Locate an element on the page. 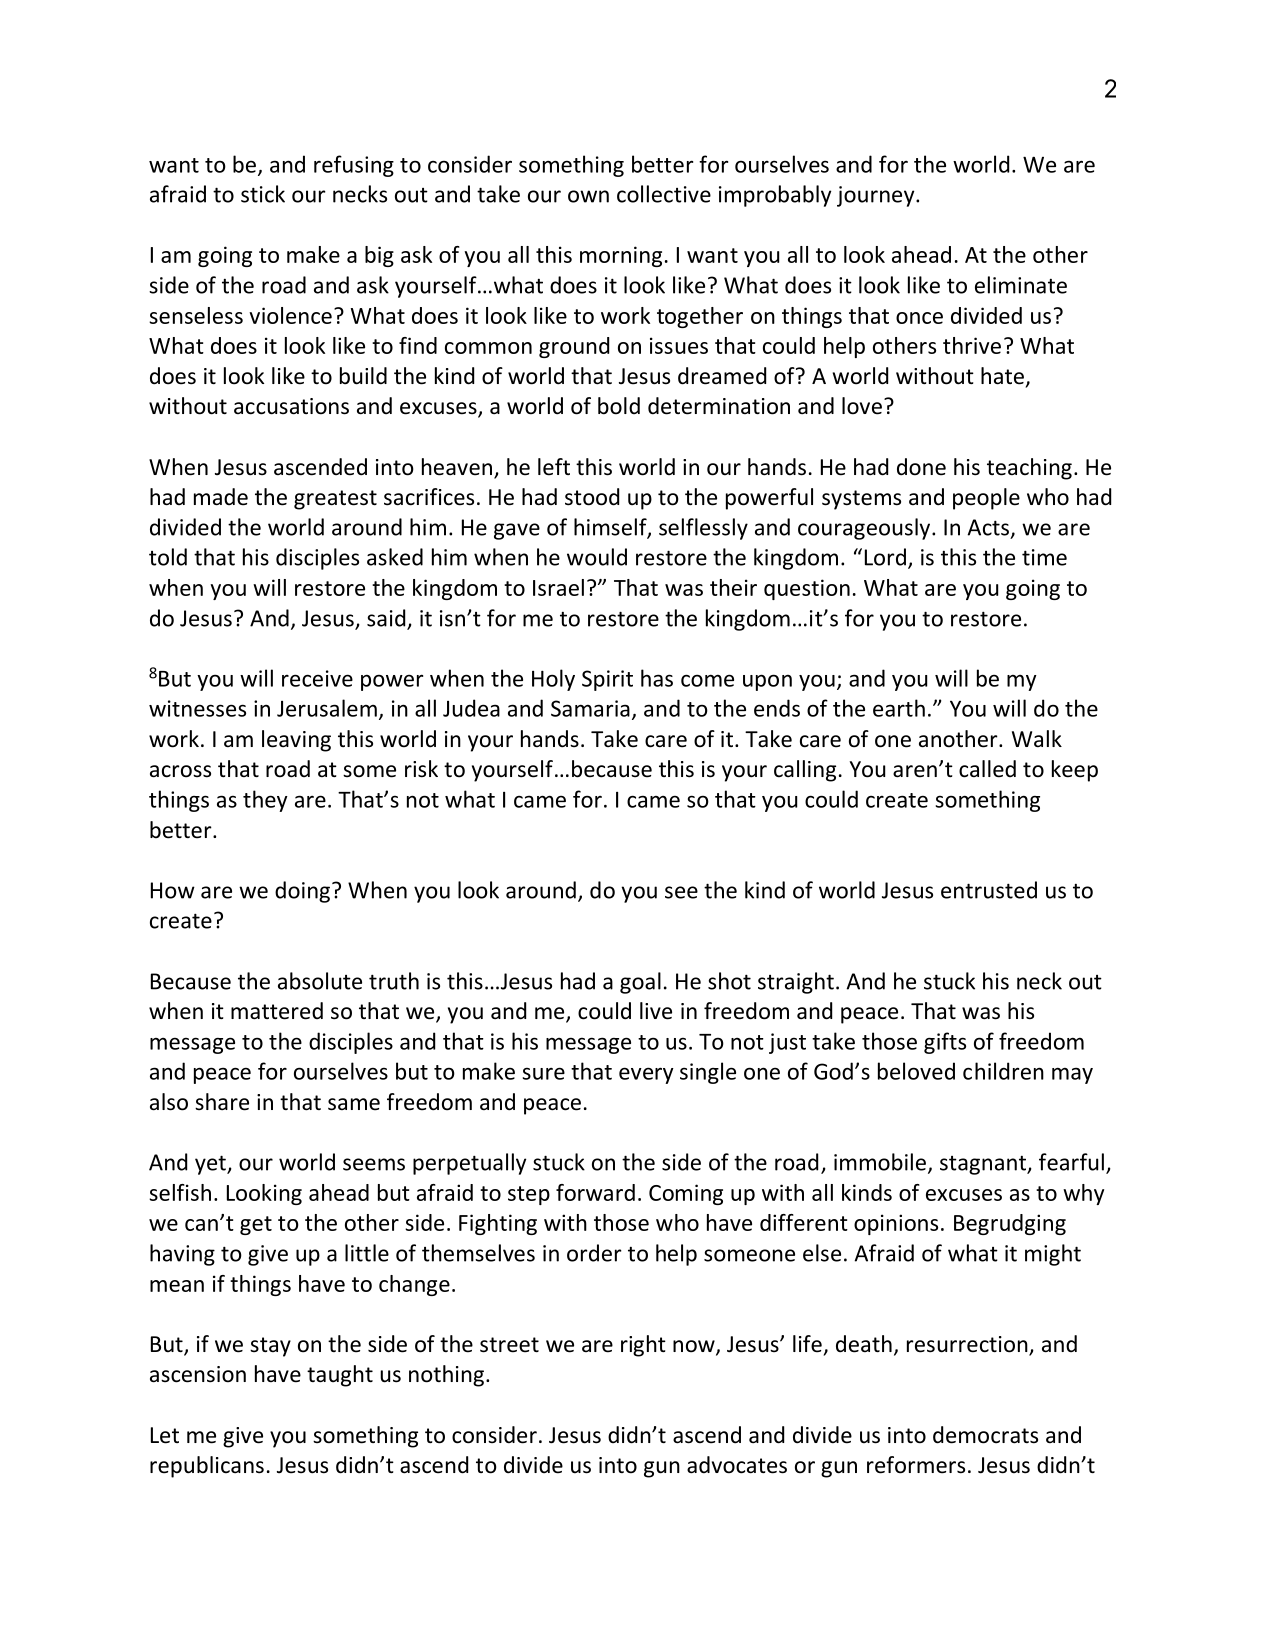 This page has width=1264, height=1635. time is located at coordinates (1044, 557).
